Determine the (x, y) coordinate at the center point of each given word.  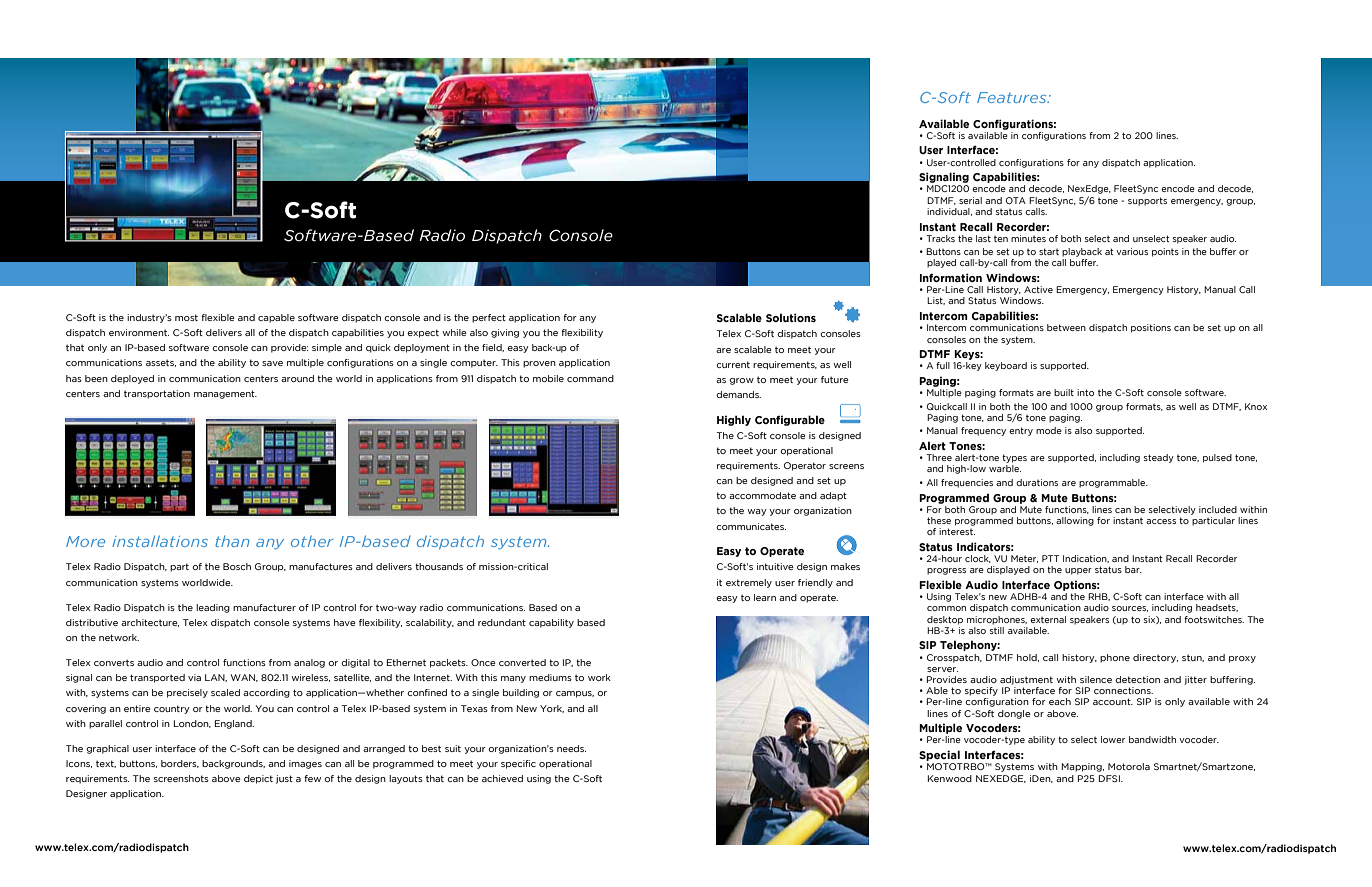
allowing (1075, 521)
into (1085, 392)
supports (1147, 201)
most (186, 317)
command (590, 378)
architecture (150, 623)
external (1048, 619)
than (232, 541)
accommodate (762, 495)
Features (1013, 97)
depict (258, 779)
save (272, 363)
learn (765, 597)
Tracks (940, 238)
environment (139, 332)
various (1132, 251)
